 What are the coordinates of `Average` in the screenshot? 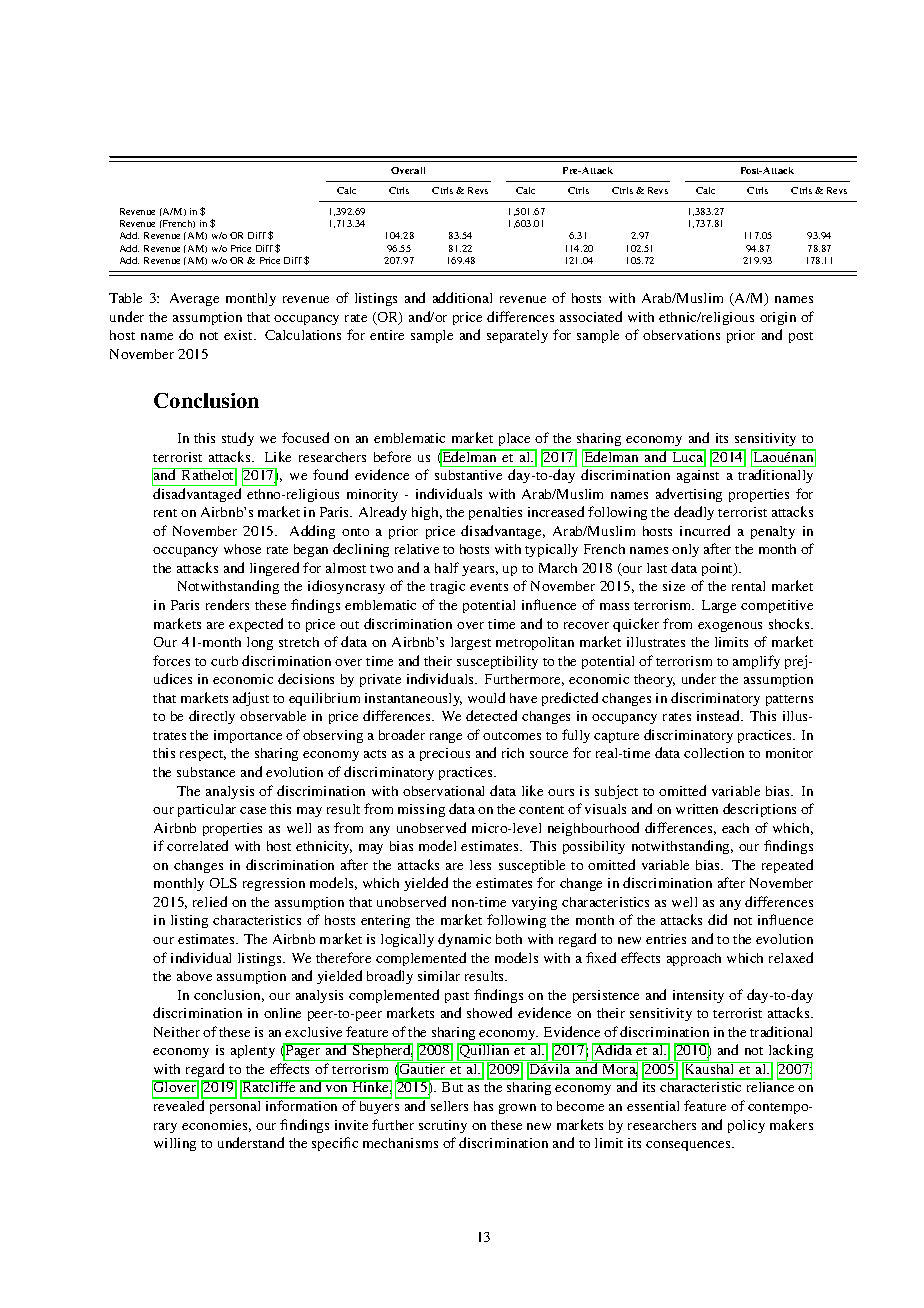 It's located at (194, 299).
